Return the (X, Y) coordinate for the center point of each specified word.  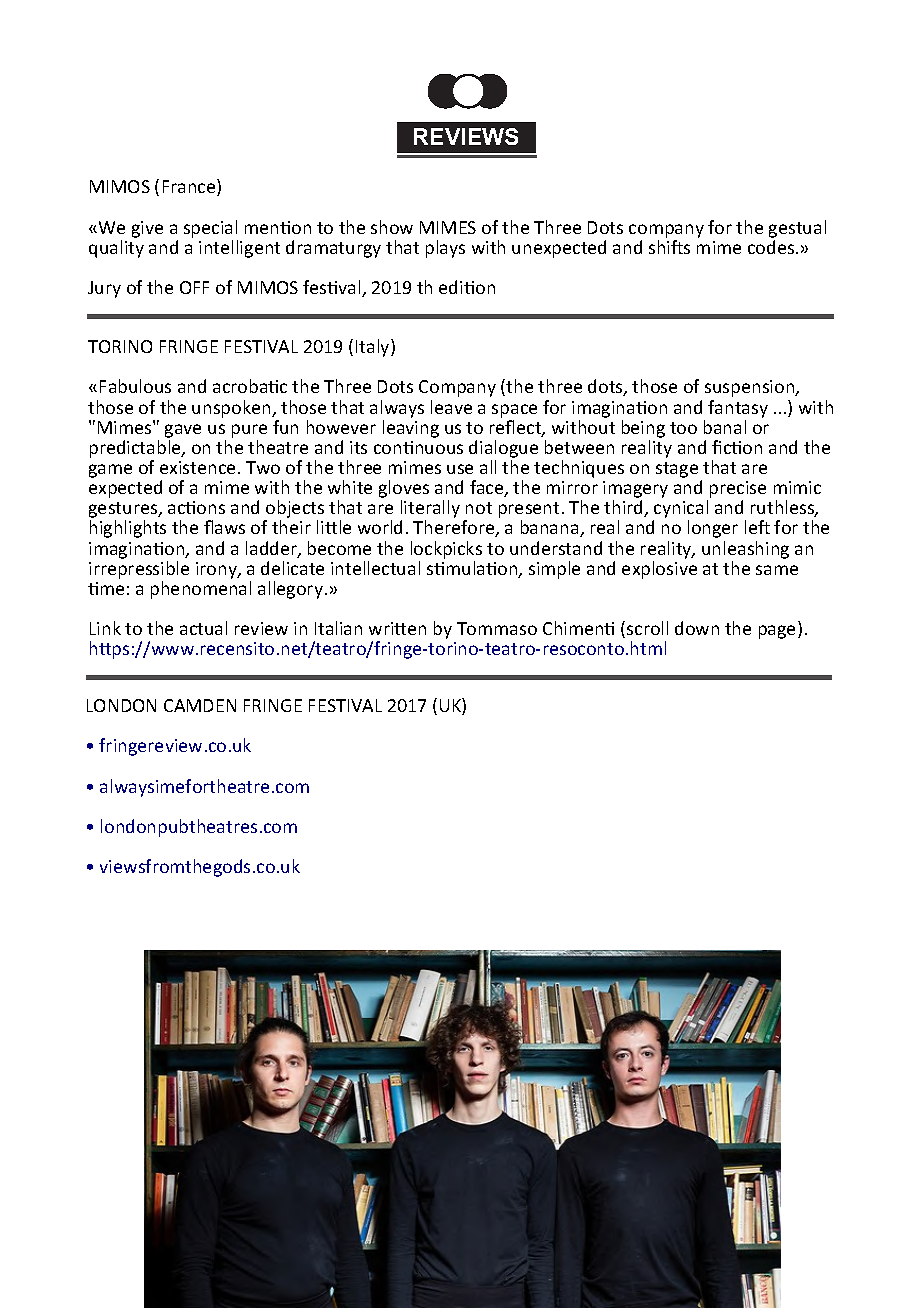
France (190, 187)
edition (467, 287)
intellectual (375, 568)
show (392, 227)
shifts (669, 247)
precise (738, 491)
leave (451, 407)
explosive (659, 570)
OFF (194, 287)
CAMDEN (200, 705)
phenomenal (201, 590)
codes (772, 247)
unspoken (232, 409)
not (479, 508)
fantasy (738, 409)
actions (196, 507)
